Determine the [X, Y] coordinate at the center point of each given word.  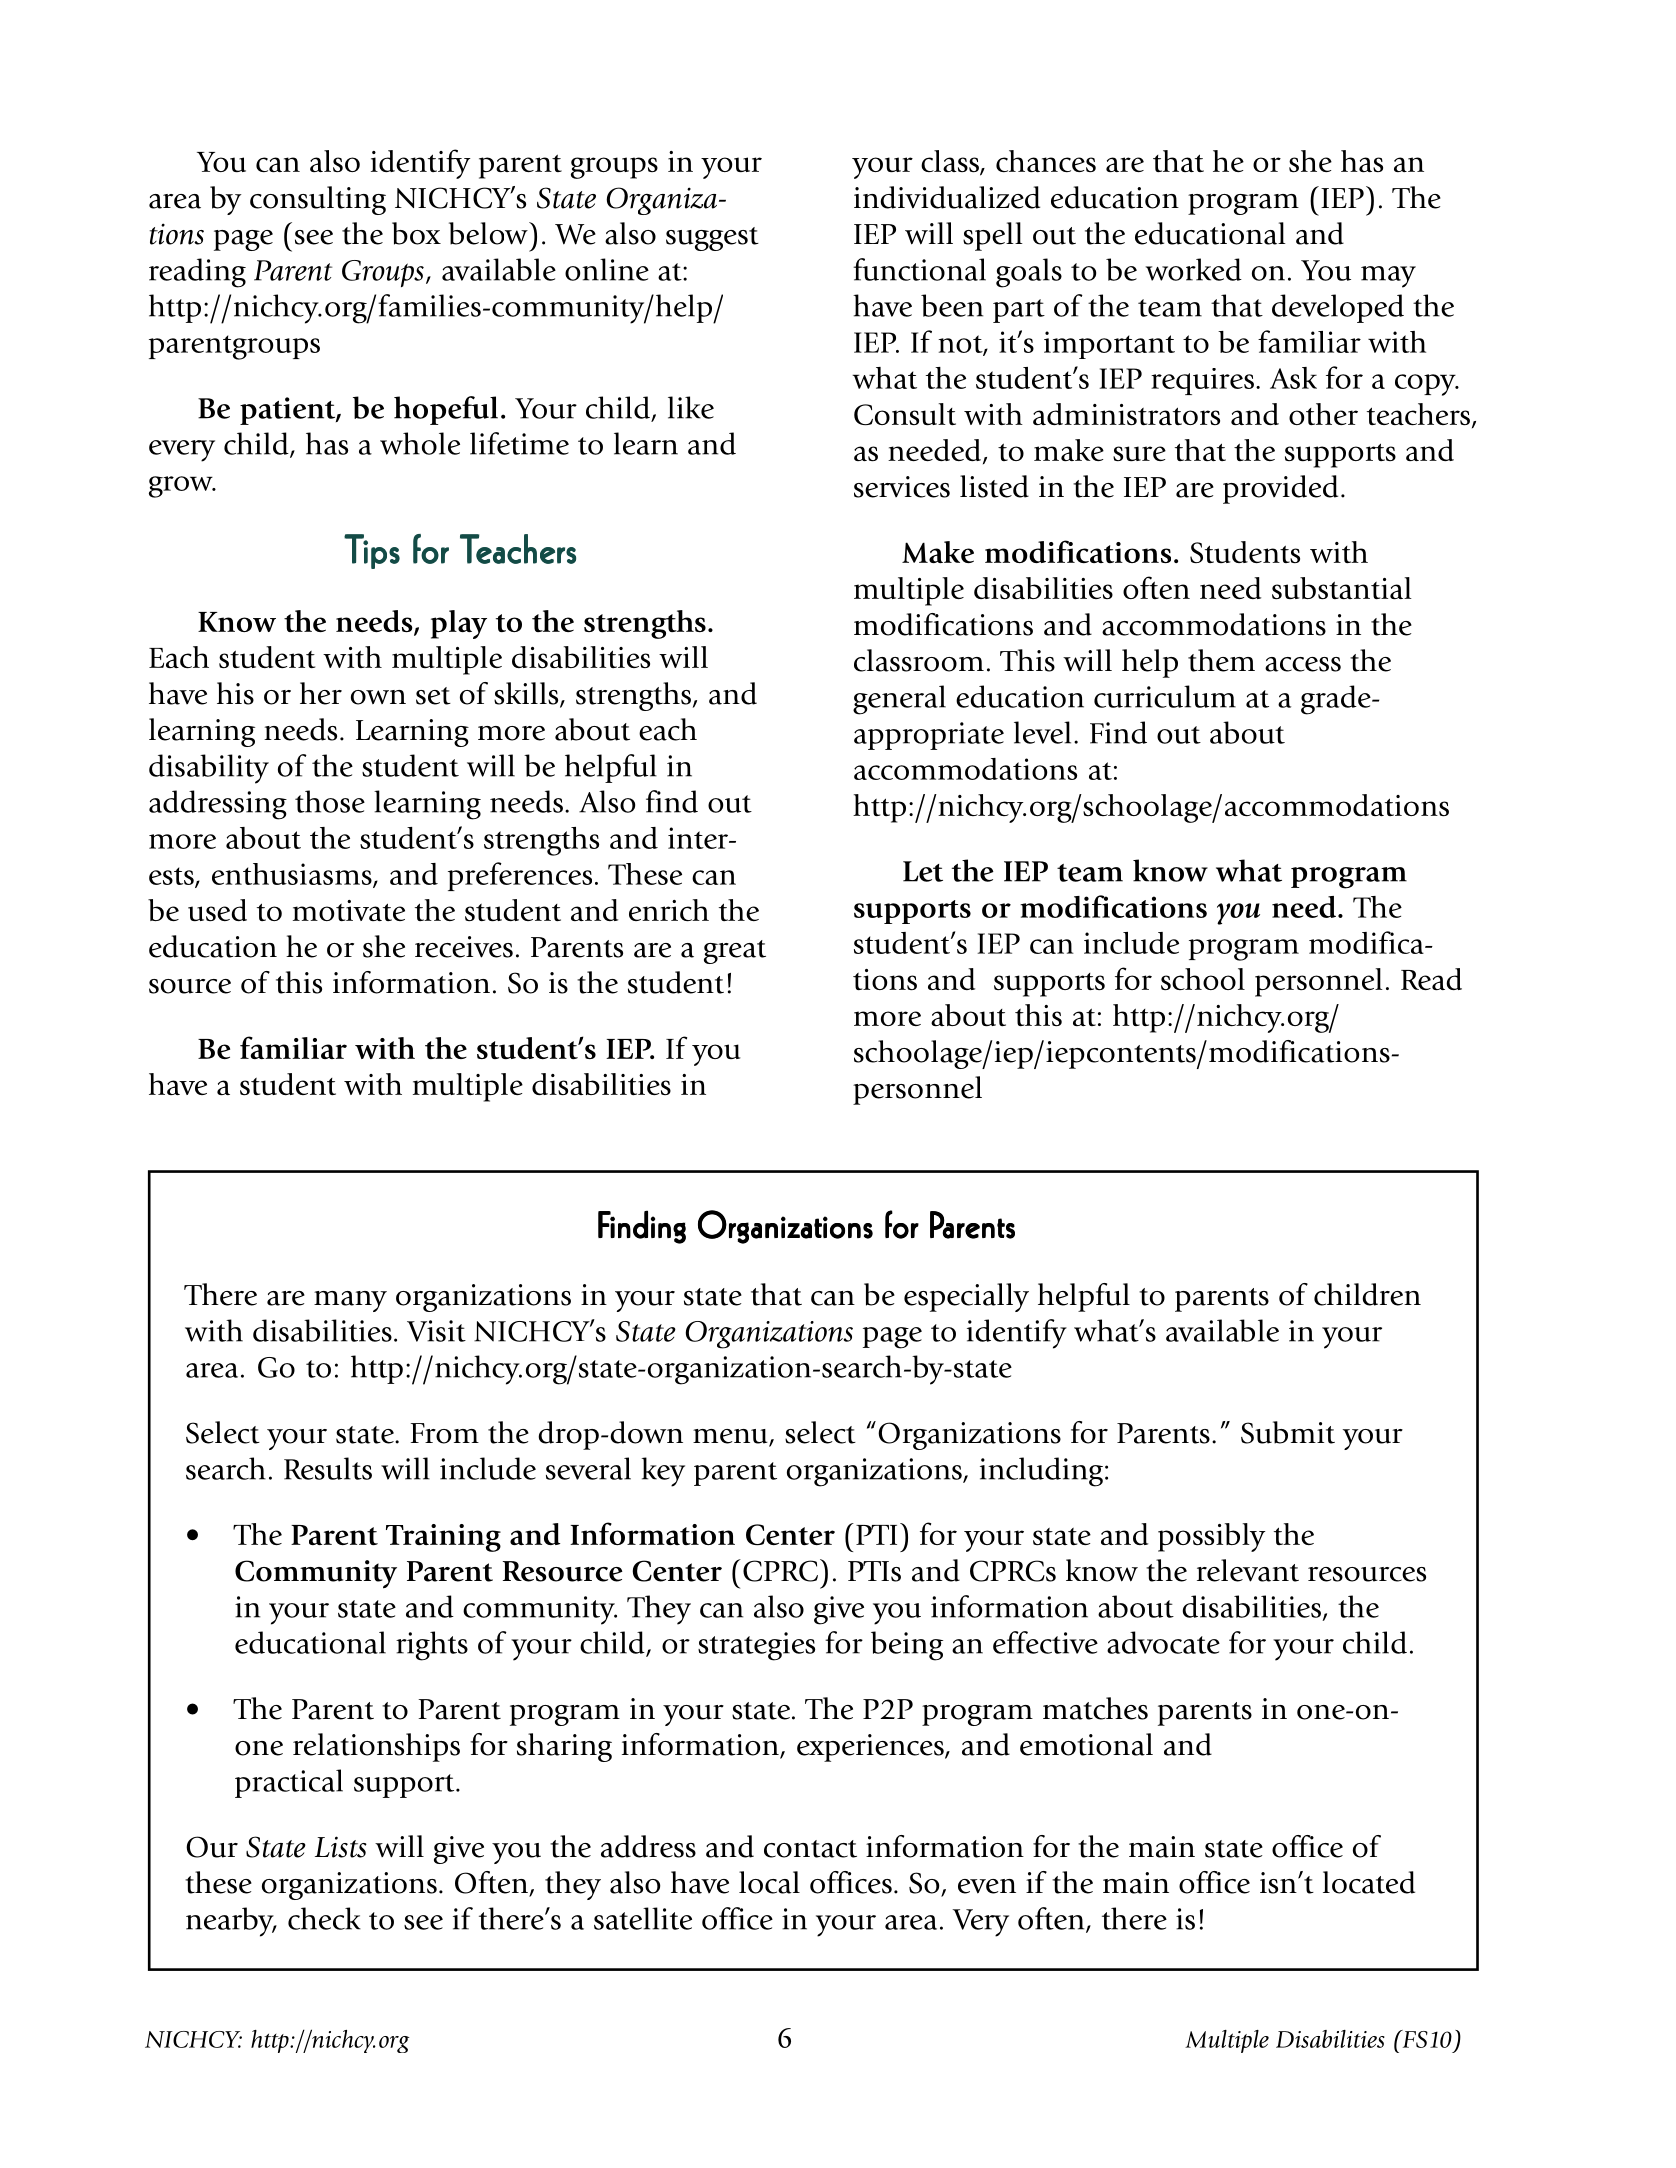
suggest [712, 239]
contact [810, 1849]
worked [1194, 269]
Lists [341, 1847]
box [416, 233]
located [1369, 1882]
